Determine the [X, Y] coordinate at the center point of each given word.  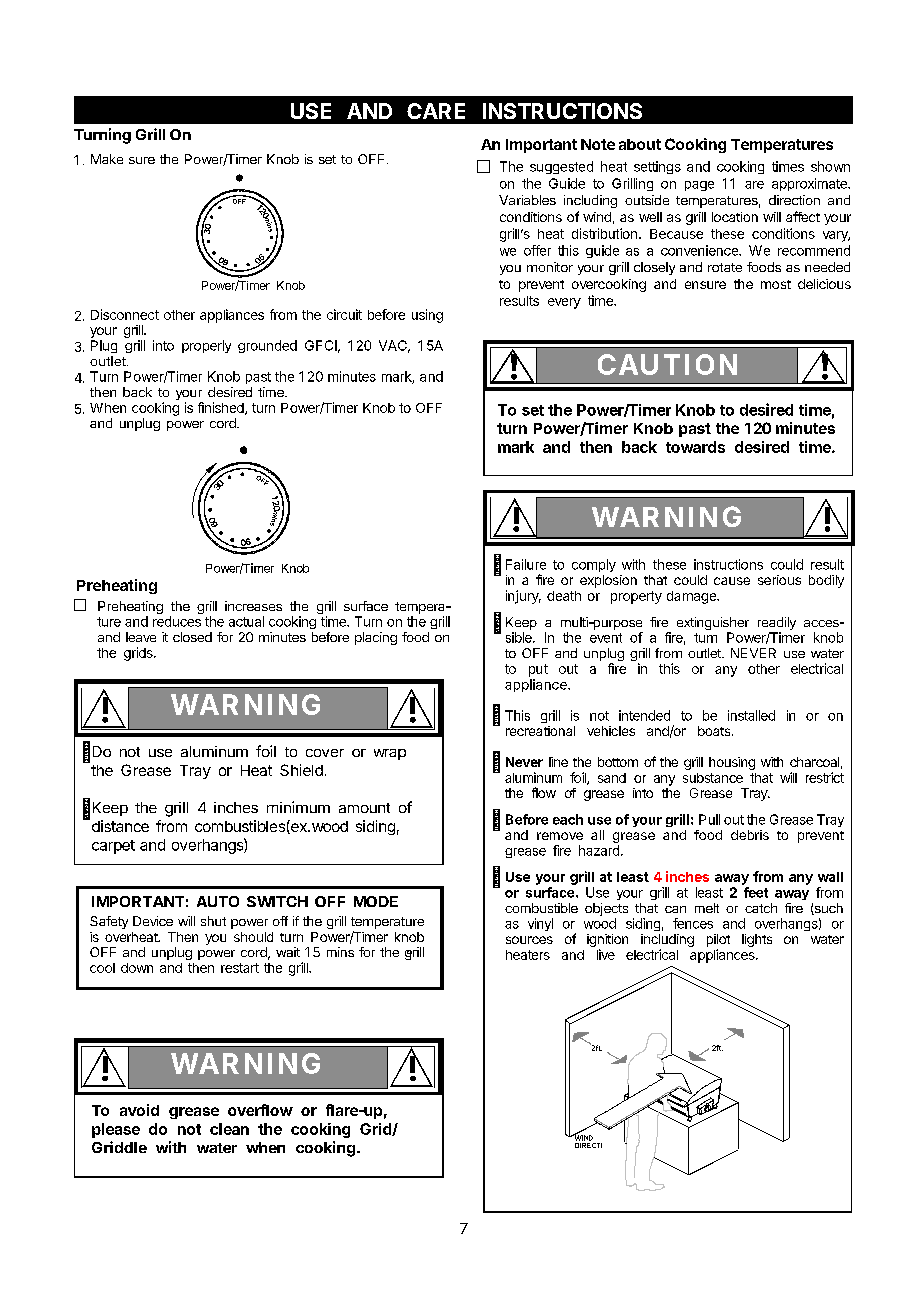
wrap [390, 754]
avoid [139, 1110]
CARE [436, 111]
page [699, 186]
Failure [526, 564]
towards [695, 447]
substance [713, 778]
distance [119, 825]
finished [222, 408]
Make [107, 159]
